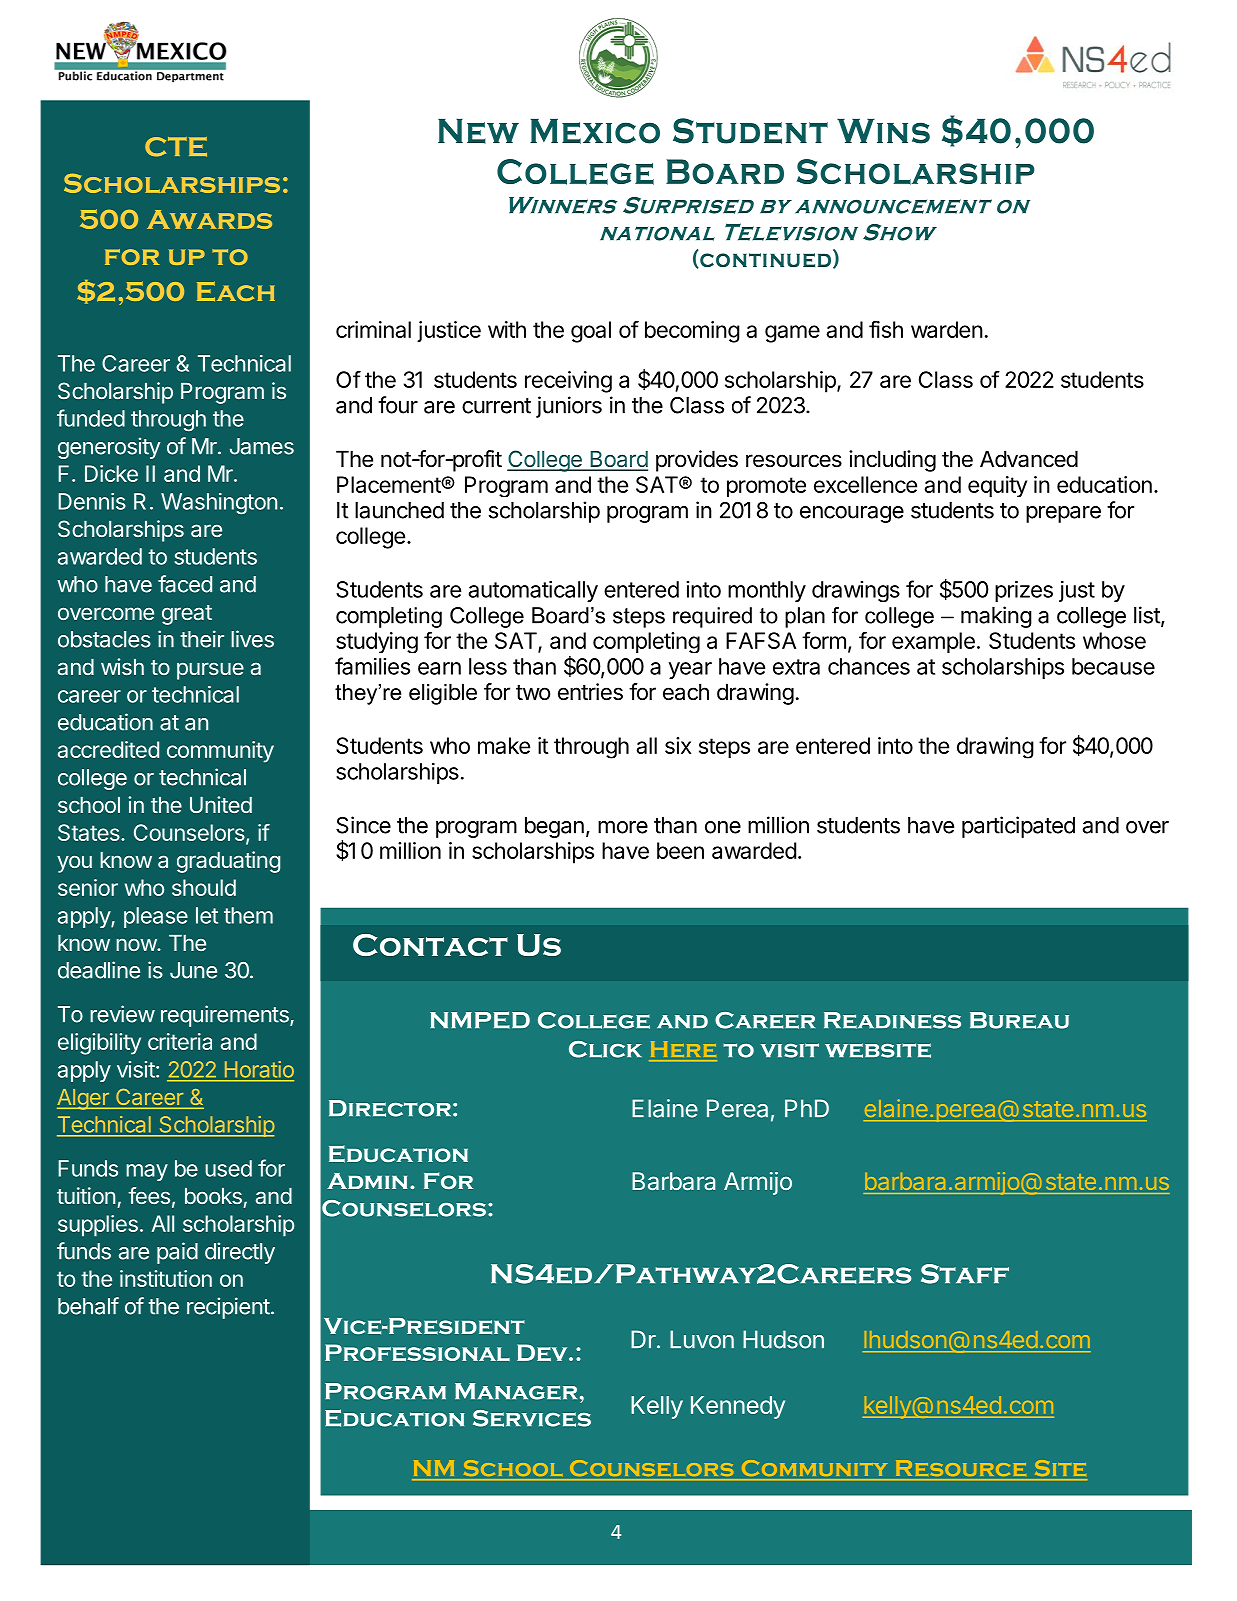 The image size is (1237, 1601). Describe the element at coordinates (697, 461) in the page. I see `provides` at that location.
